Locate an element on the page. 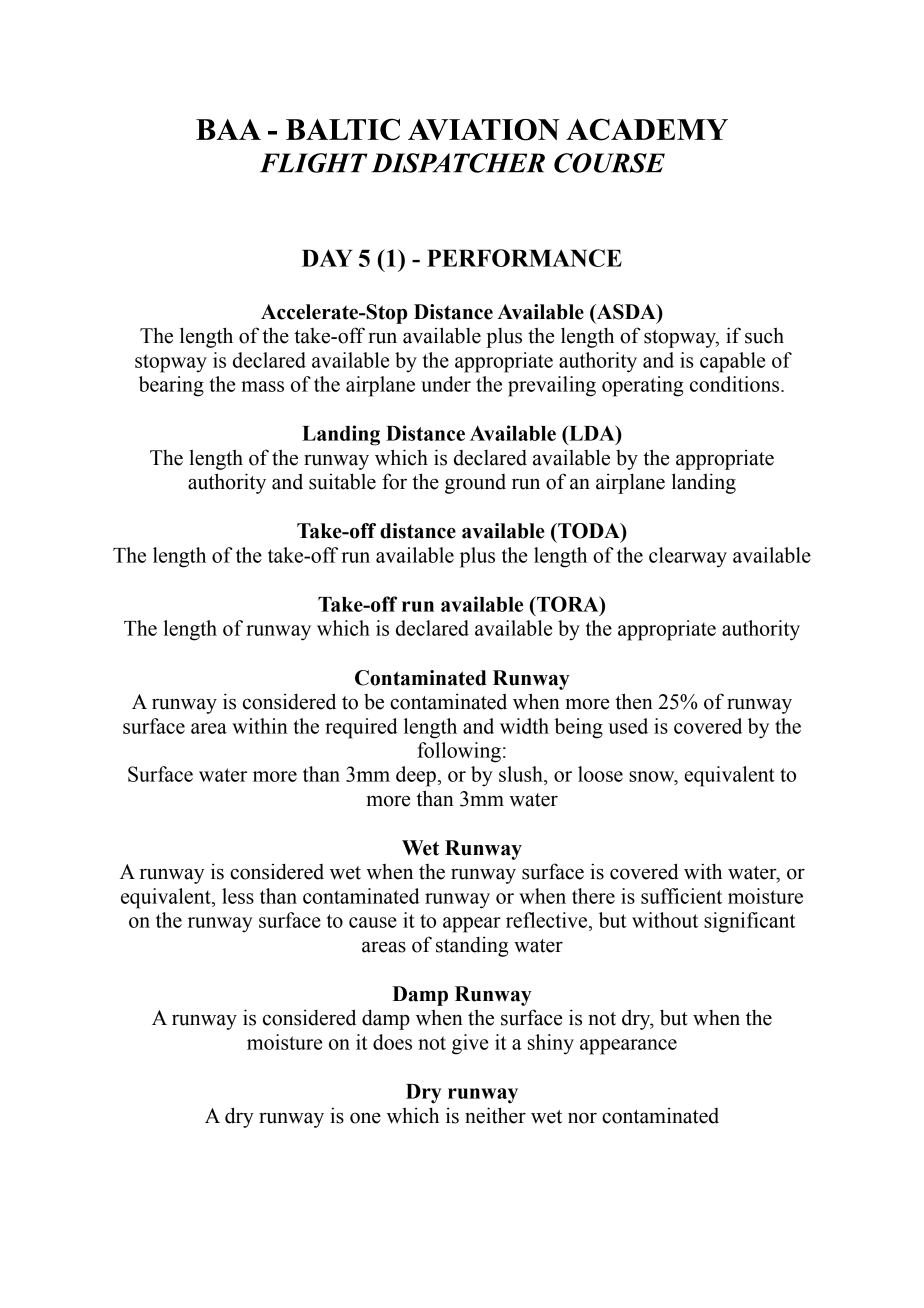  ground is located at coordinates (475, 484).
